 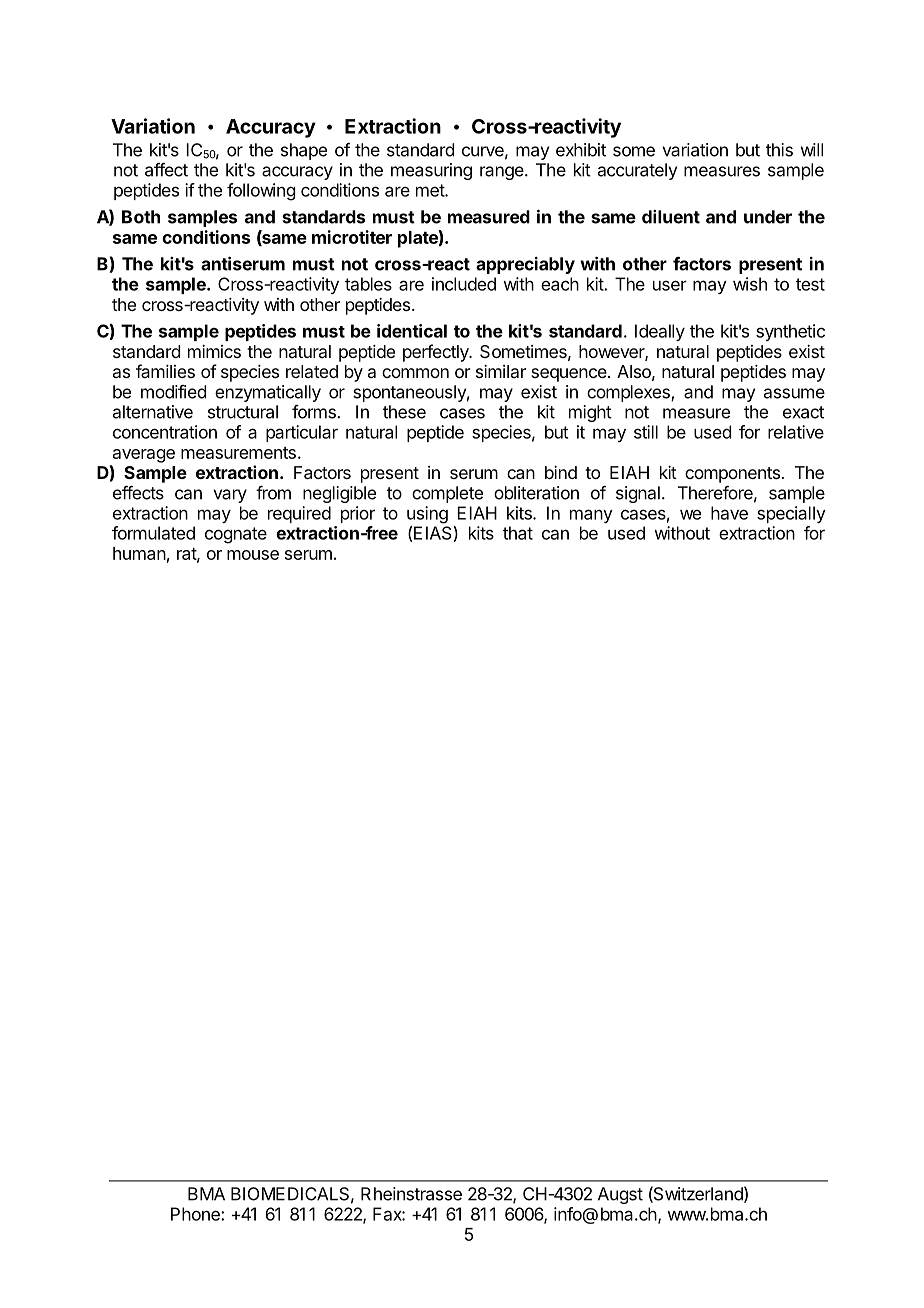 What do you see at coordinates (253, 555) in the image?
I see `mouse` at bounding box center [253, 555].
